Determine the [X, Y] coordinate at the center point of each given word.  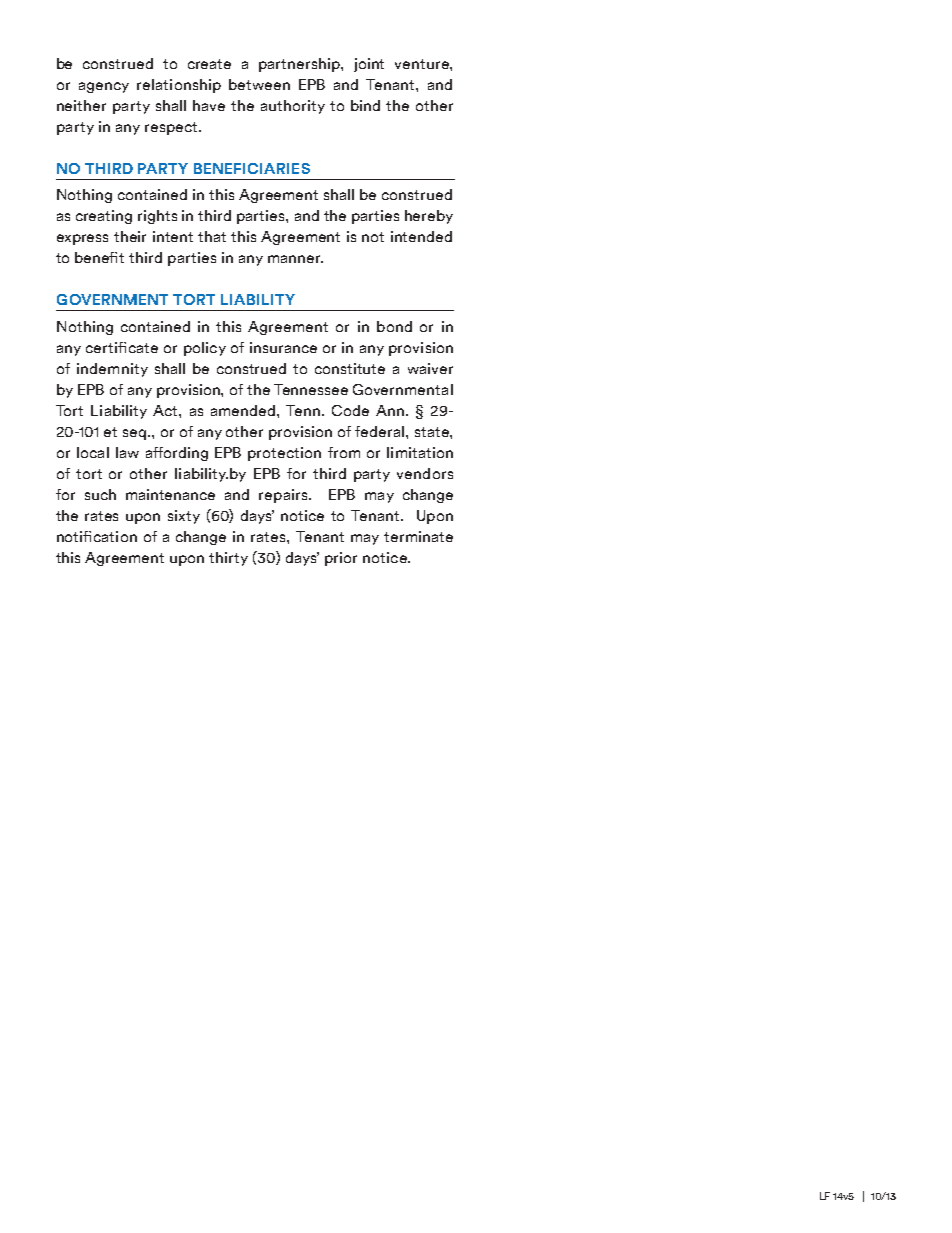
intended [421, 236]
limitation [420, 452]
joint [369, 65]
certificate [122, 347]
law [127, 452]
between [259, 84]
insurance [283, 347]
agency [104, 87]
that [212, 236]
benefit [99, 257]
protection [284, 454]
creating [104, 217]
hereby [429, 217]
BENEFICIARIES [252, 168]
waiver [430, 368]
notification [97, 536]
